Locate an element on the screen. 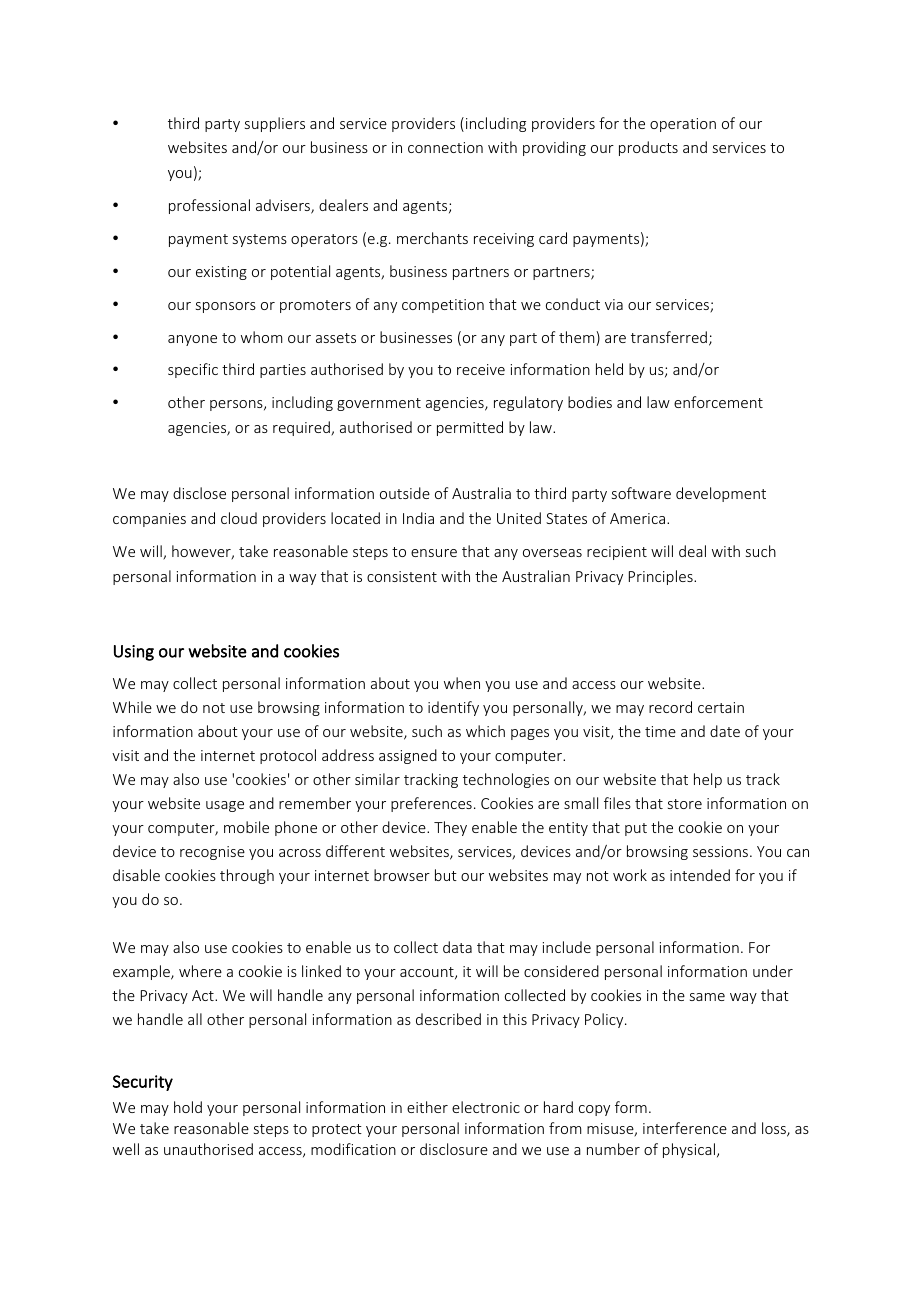  outside is located at coordinates (405, 493).
